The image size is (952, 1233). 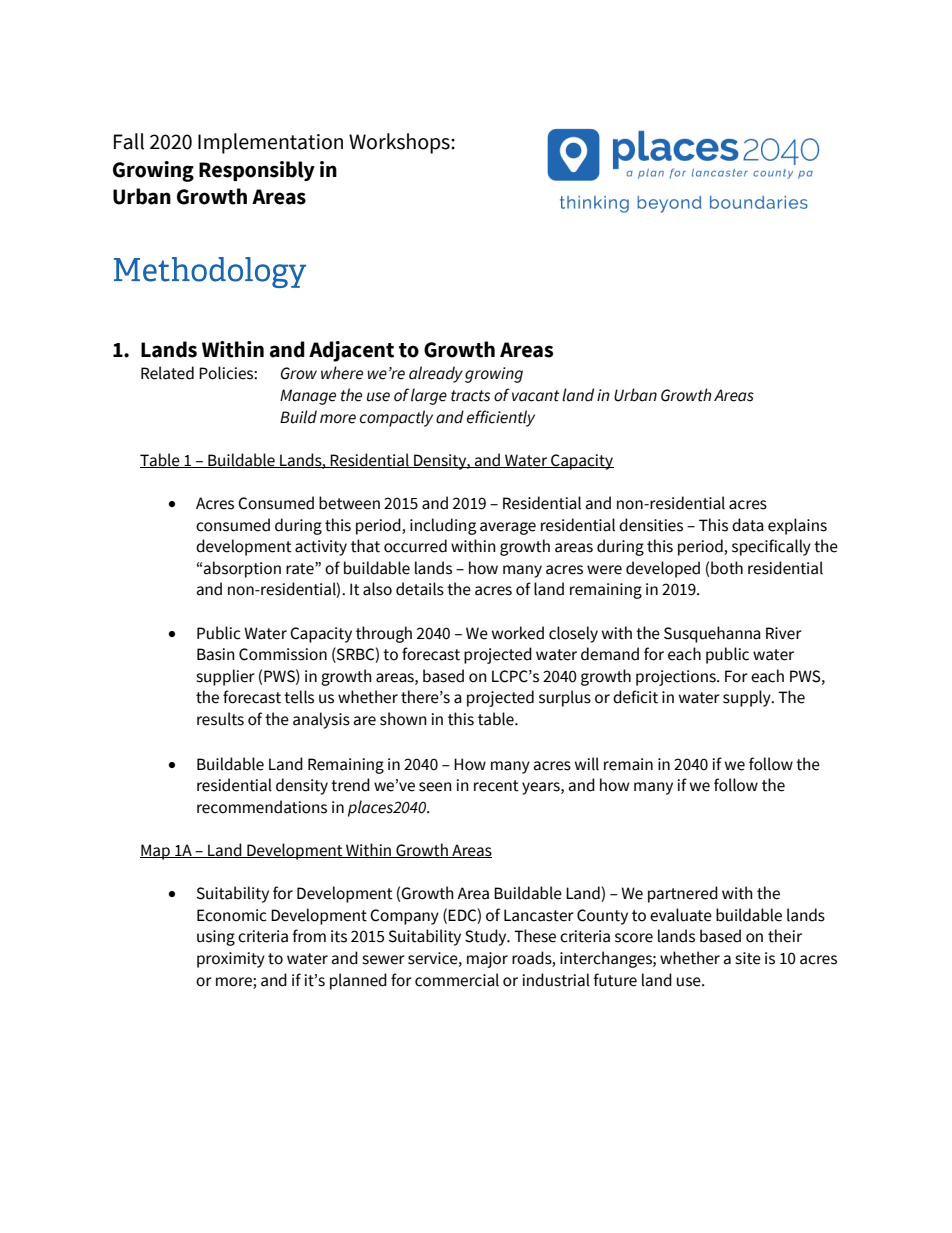 I want to click on Implementation, so click(x=270, y=143).
